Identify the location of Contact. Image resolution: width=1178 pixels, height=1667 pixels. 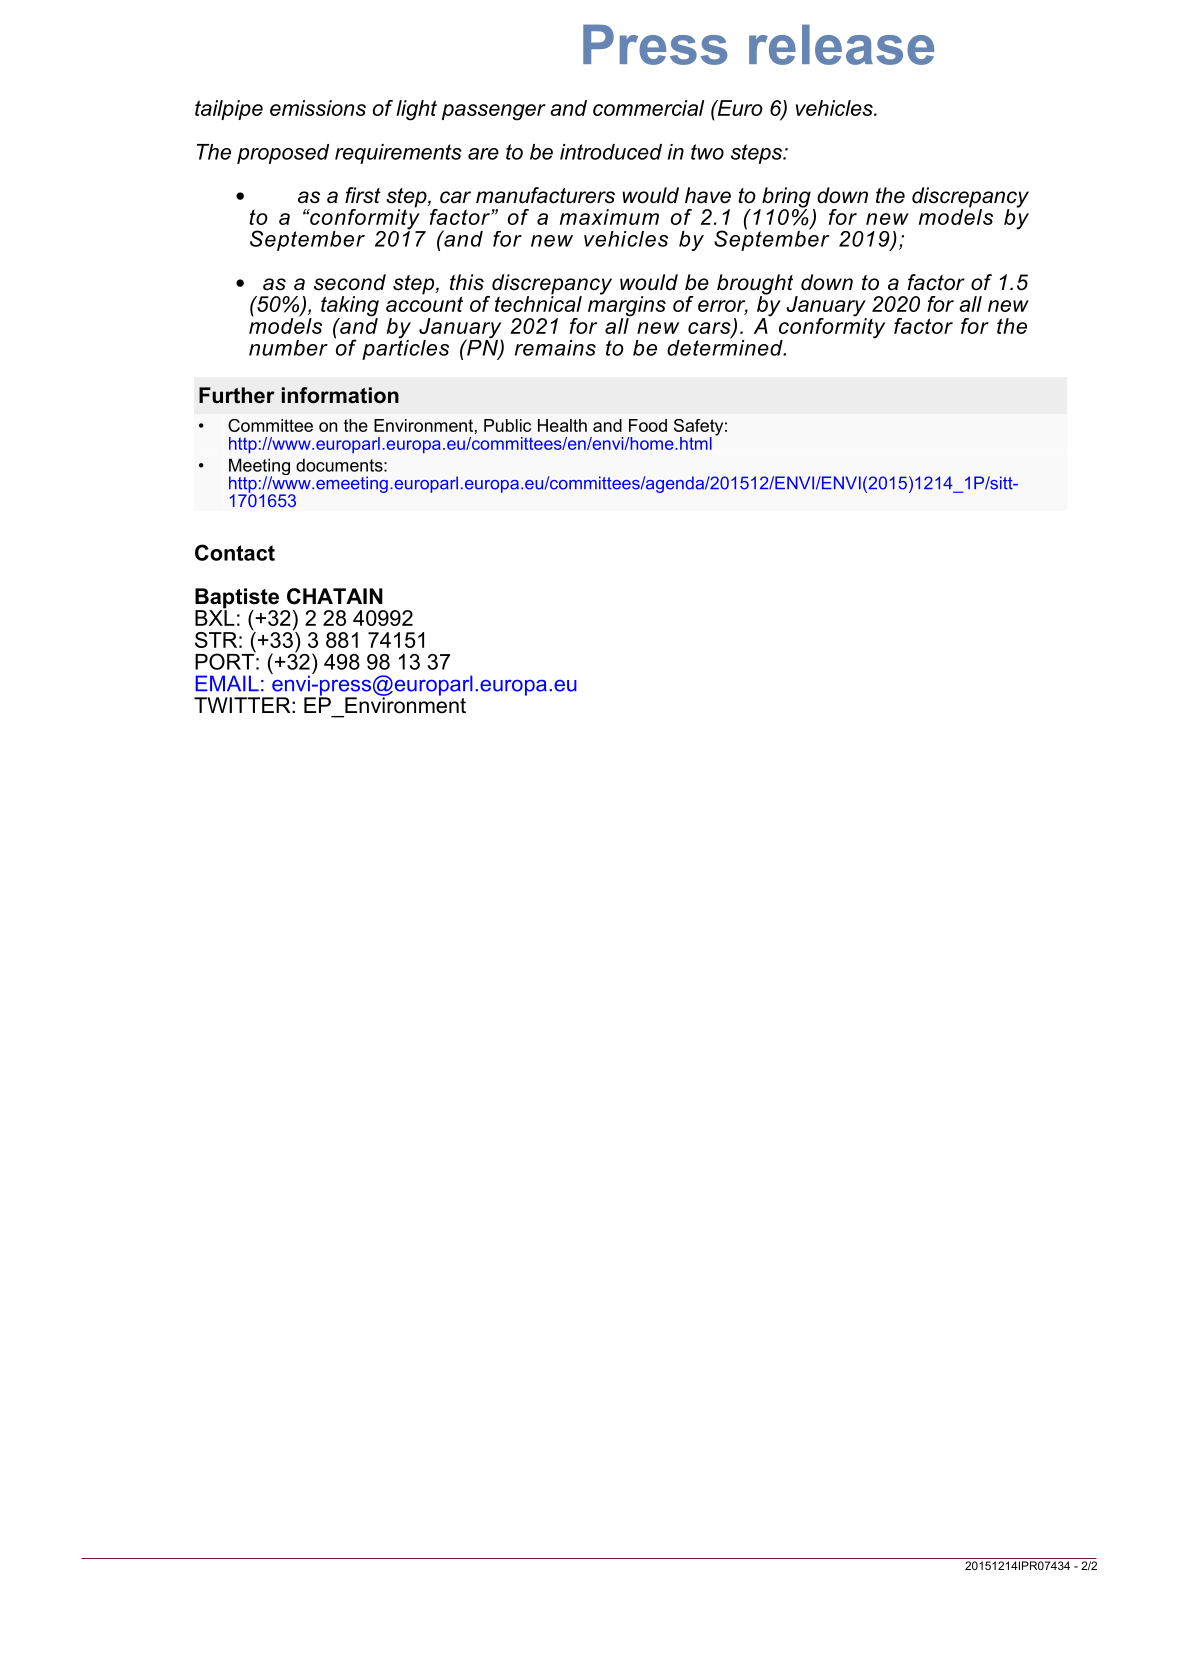
(235, 552).
